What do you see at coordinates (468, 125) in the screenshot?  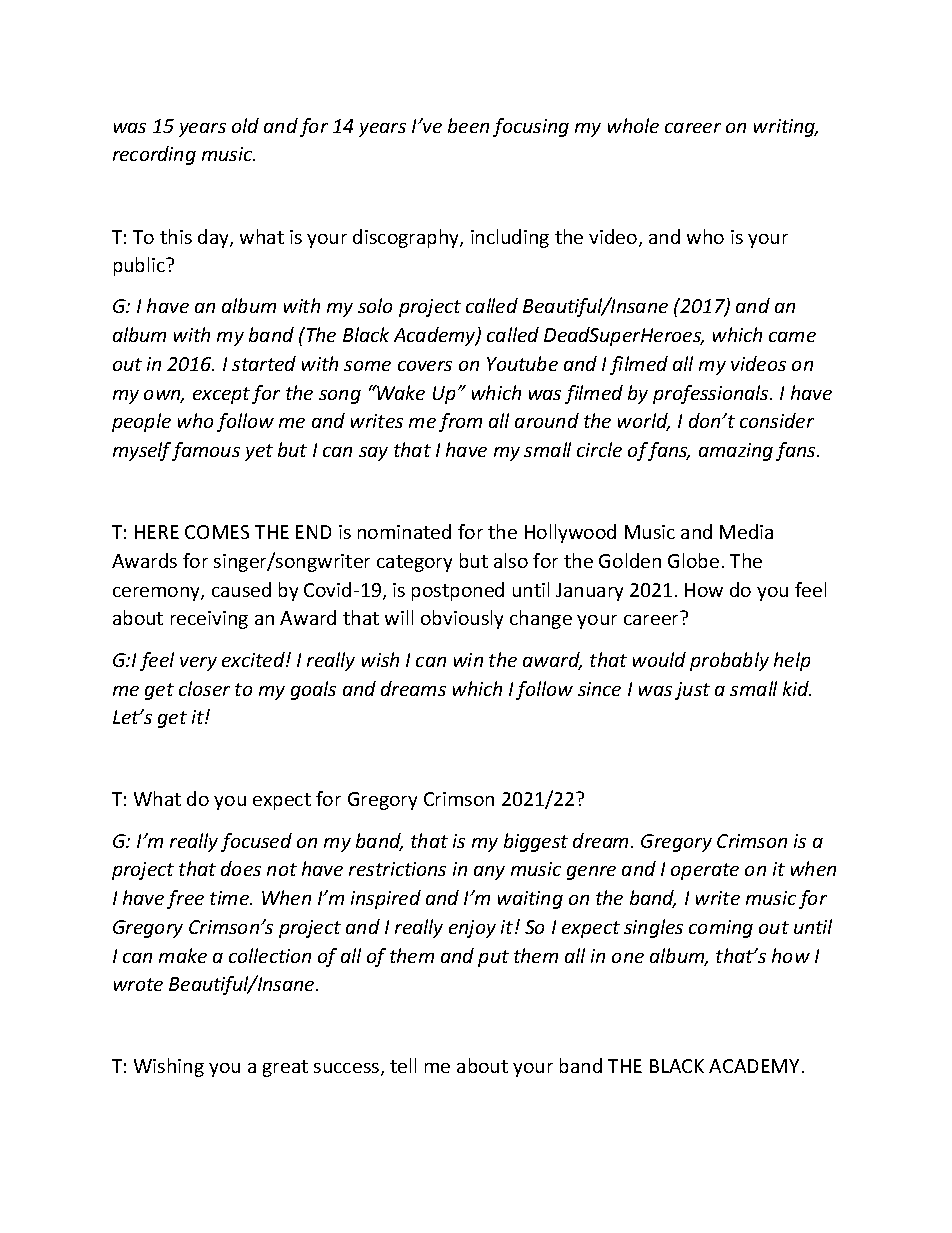 I see `been` at bounding box center [468, 125].
